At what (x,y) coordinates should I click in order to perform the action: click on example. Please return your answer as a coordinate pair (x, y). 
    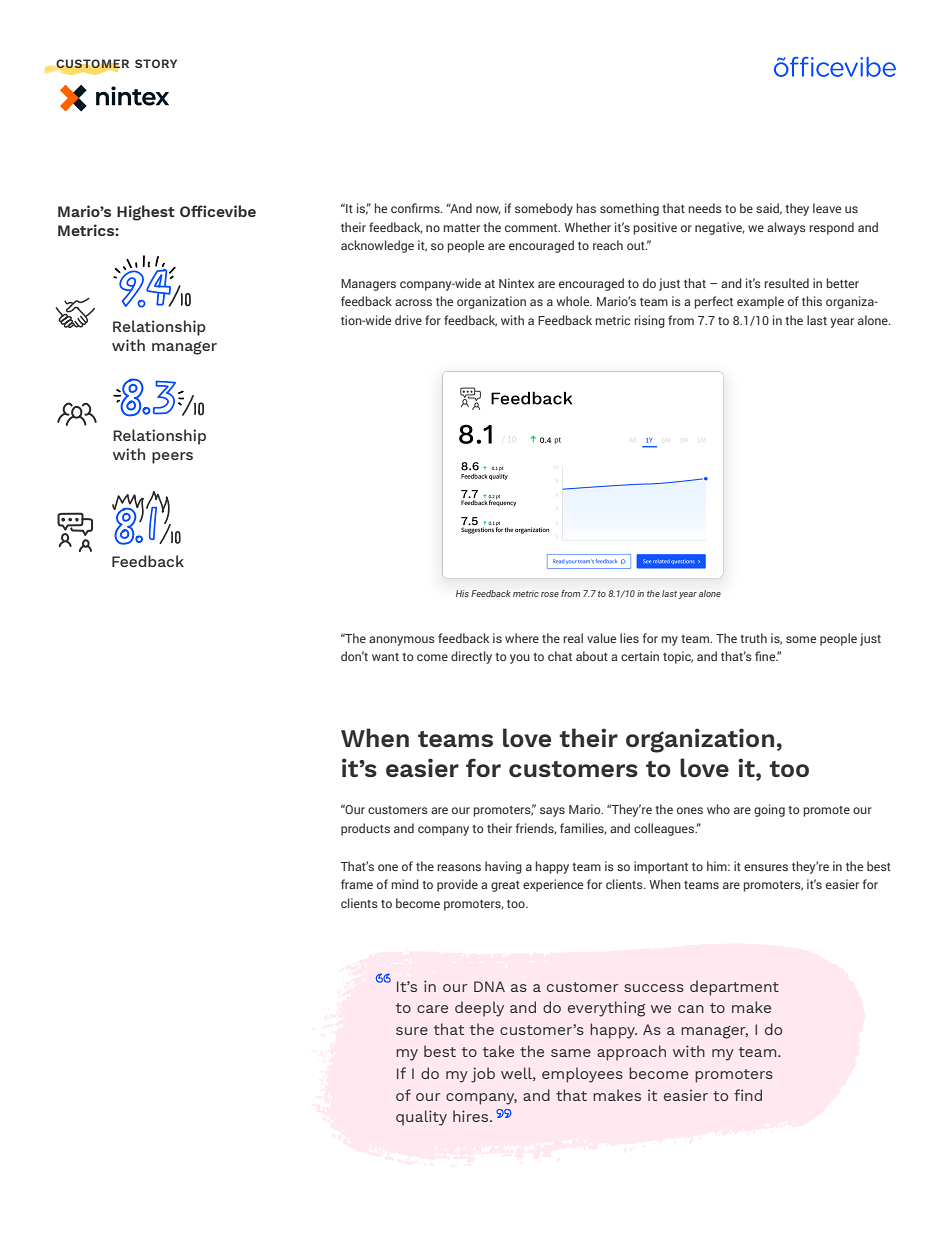
    Looking at the image, I should click on (760, 302).
